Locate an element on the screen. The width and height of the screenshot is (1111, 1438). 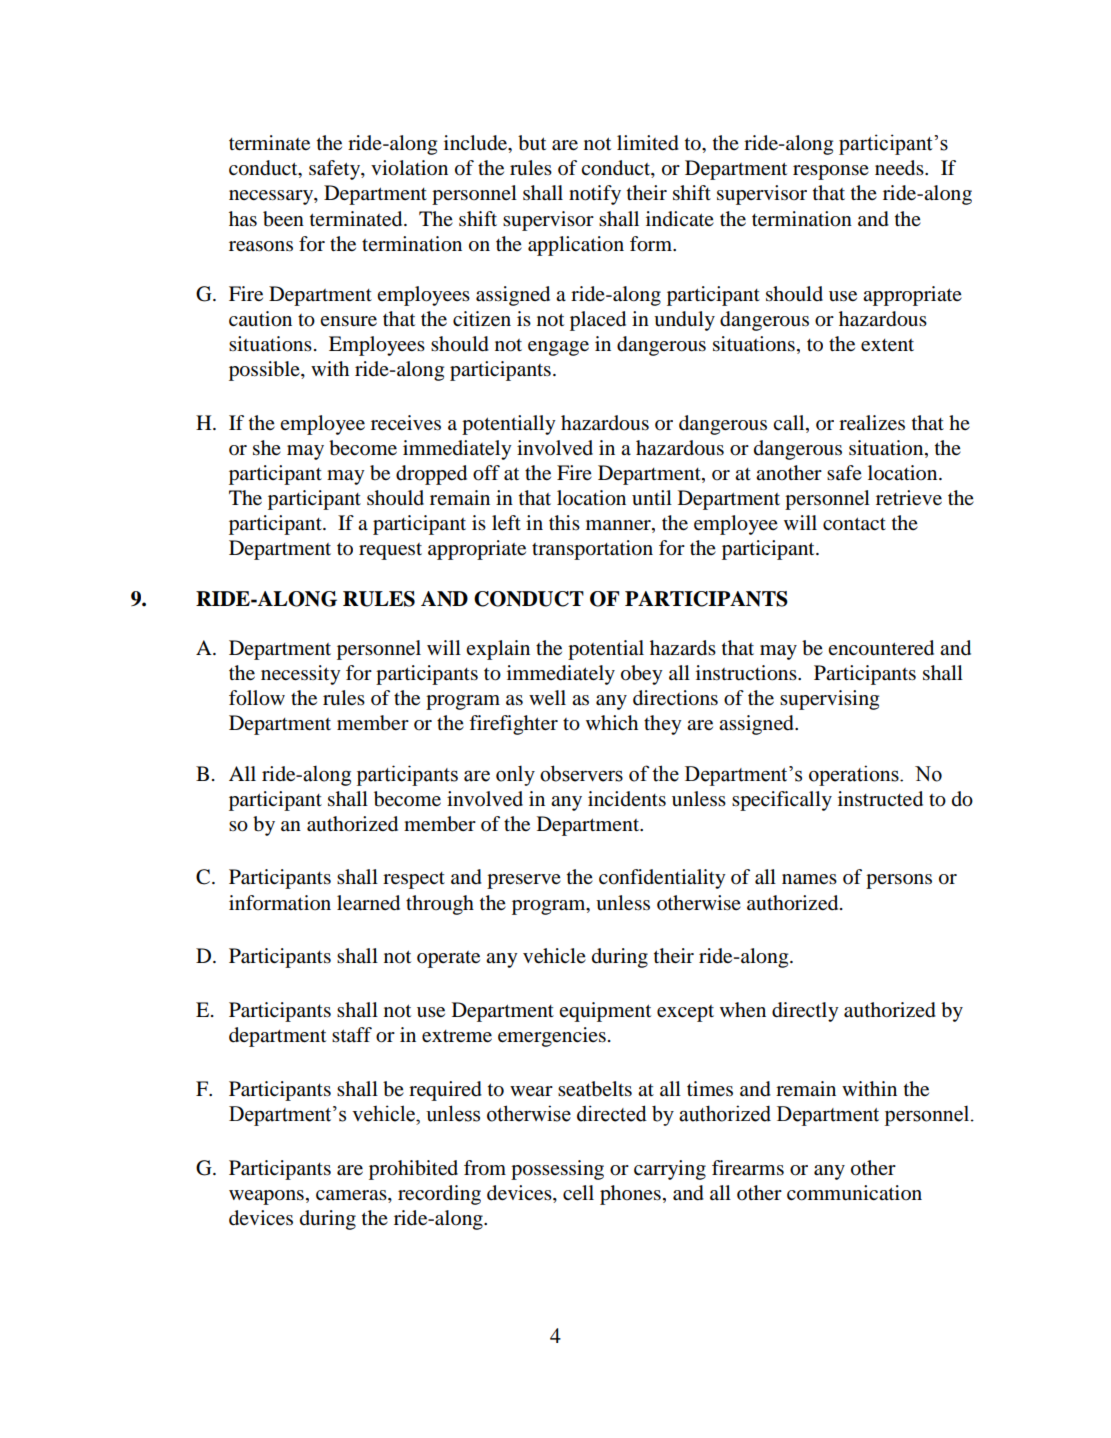
well is located at coordinates (547, 698).
